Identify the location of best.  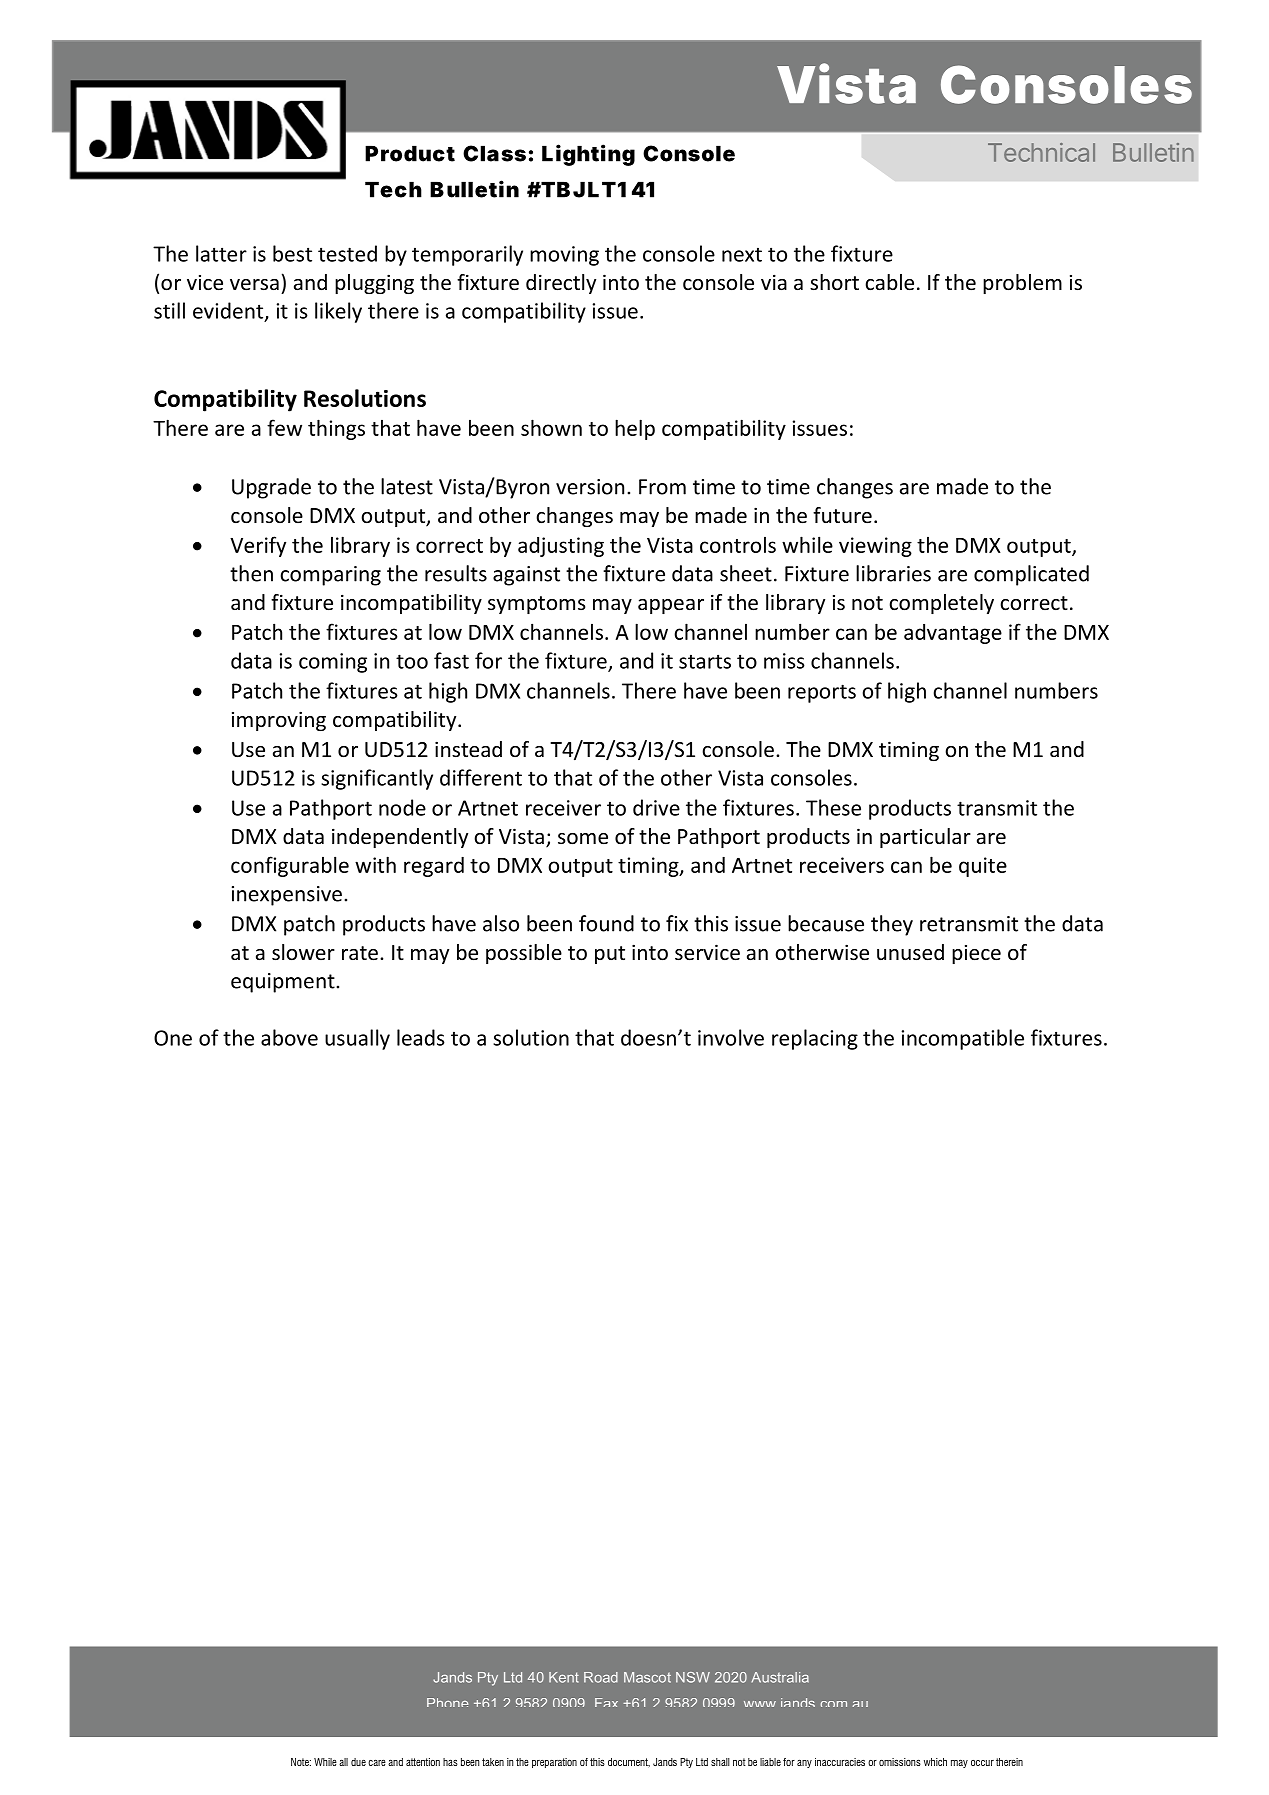
(292, 253).
